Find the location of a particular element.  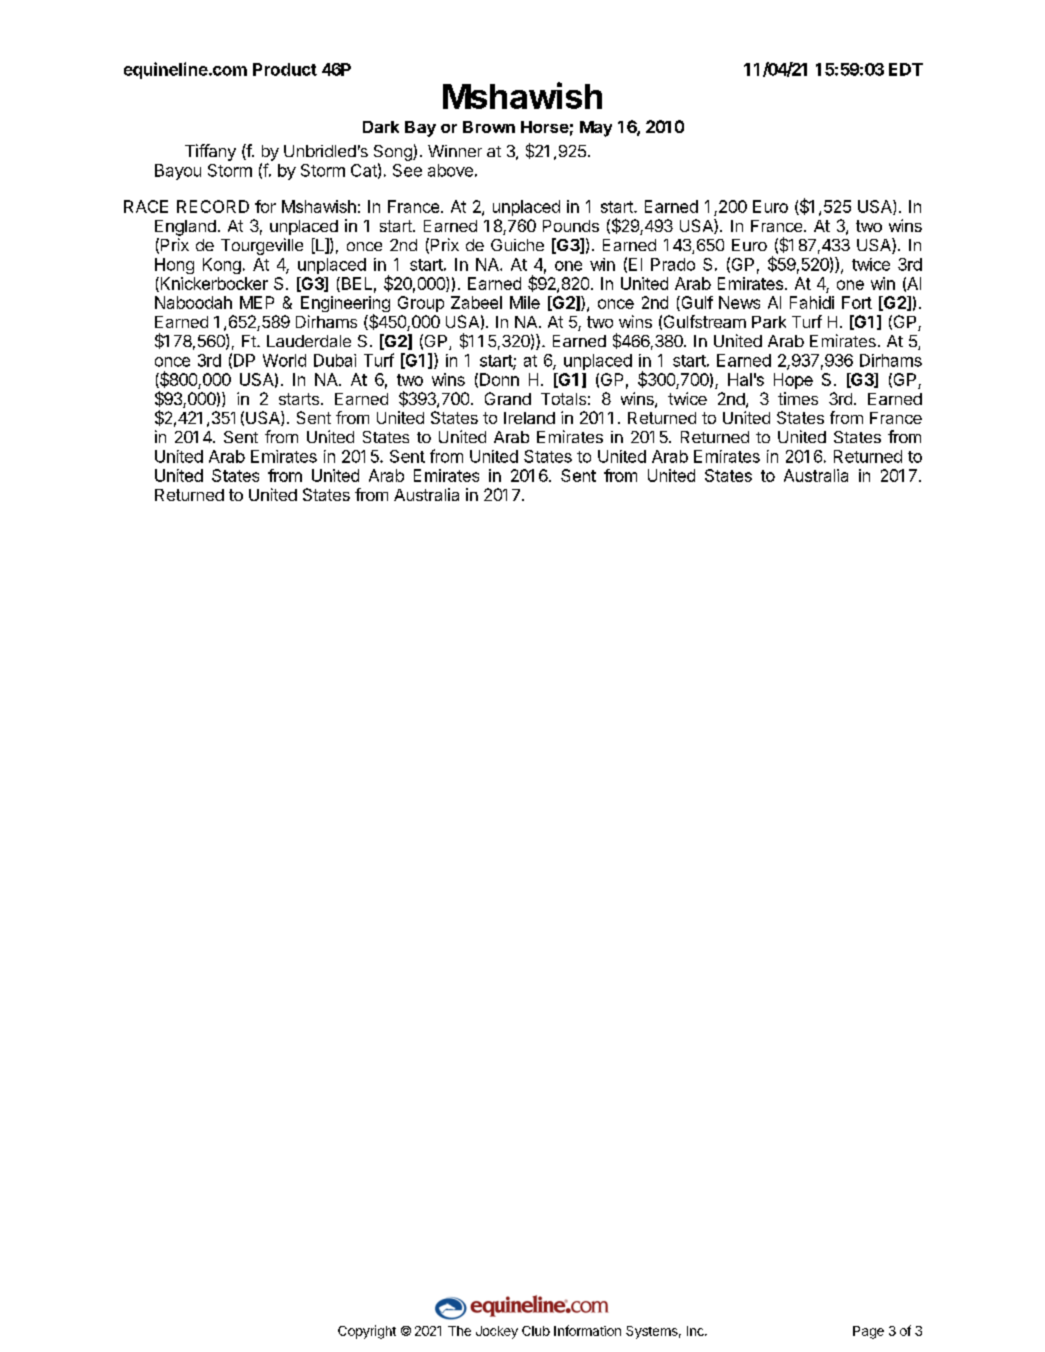

Club is located at coordinates (536, 1331).
